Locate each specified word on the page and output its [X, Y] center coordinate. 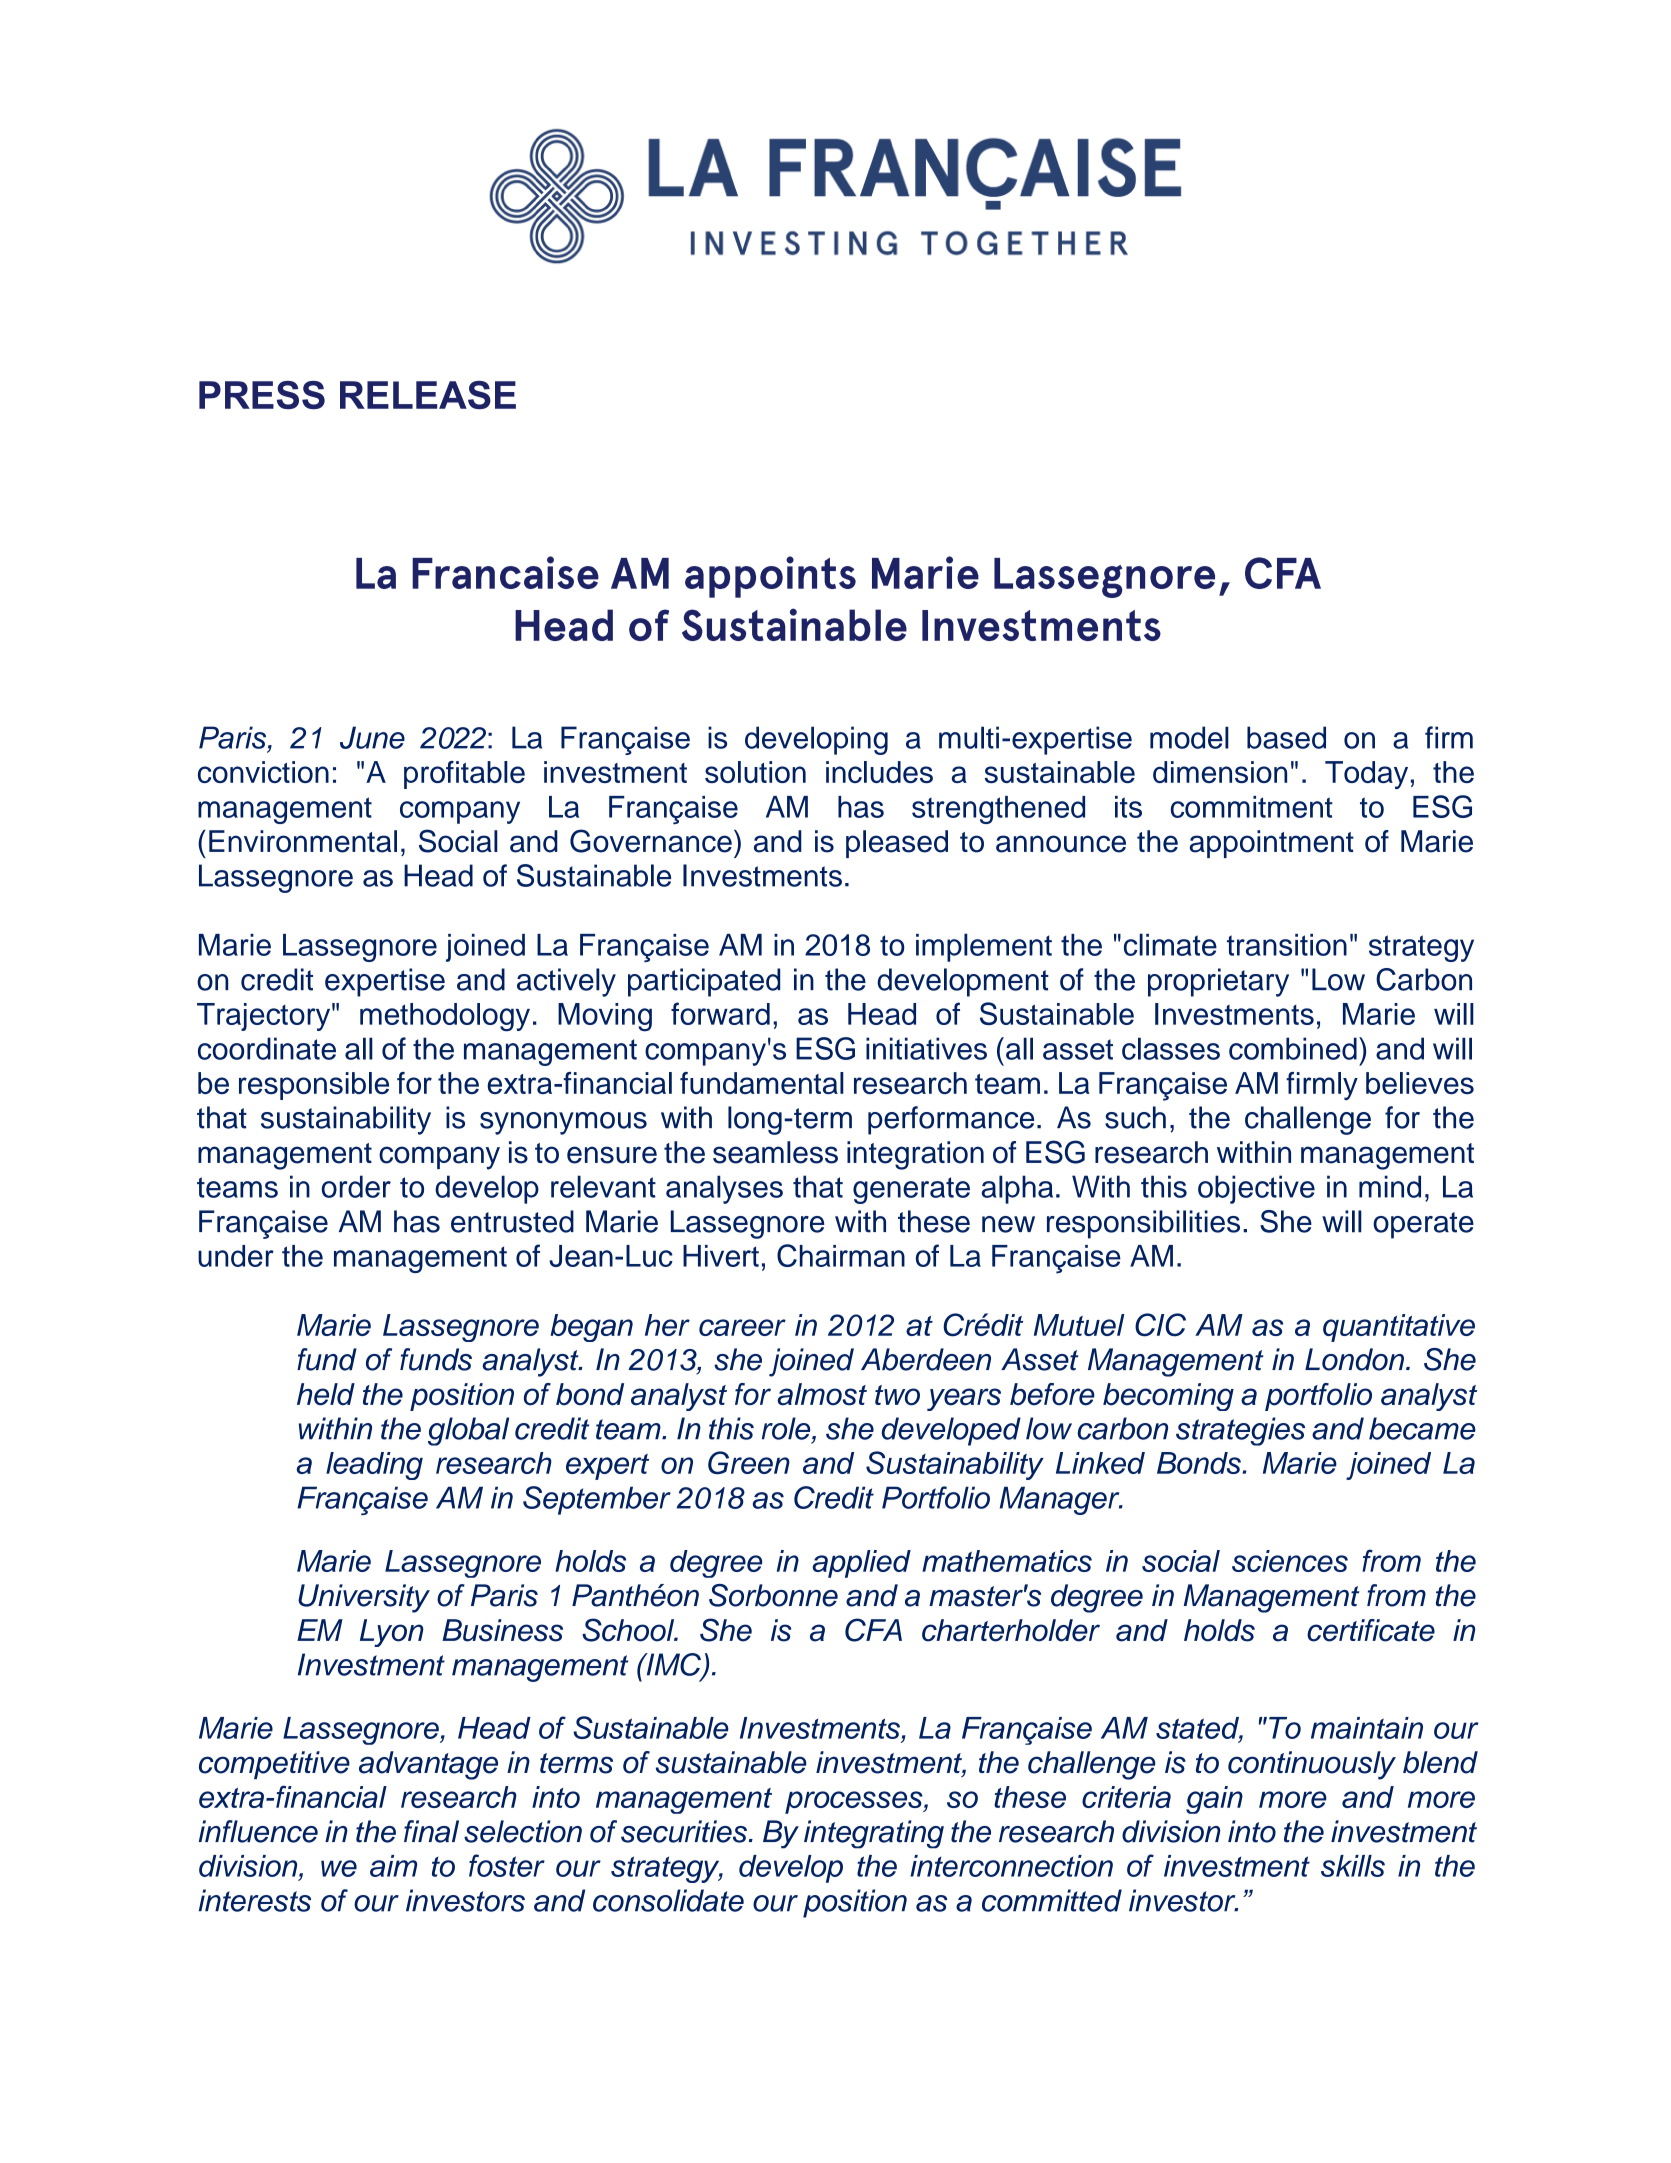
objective [1256, 1189]
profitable [464, 775]
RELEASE [428, 395]
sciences [1290, 1561]
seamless [775, 1152]
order [356, 1186]
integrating [874, 1834]
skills [1353, 1866]
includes [879, 772]
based [1286, 737]
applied [861, 1564]
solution [755, 772]
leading [374, 1466]
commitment [1252, 807]
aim [393, 1866]
